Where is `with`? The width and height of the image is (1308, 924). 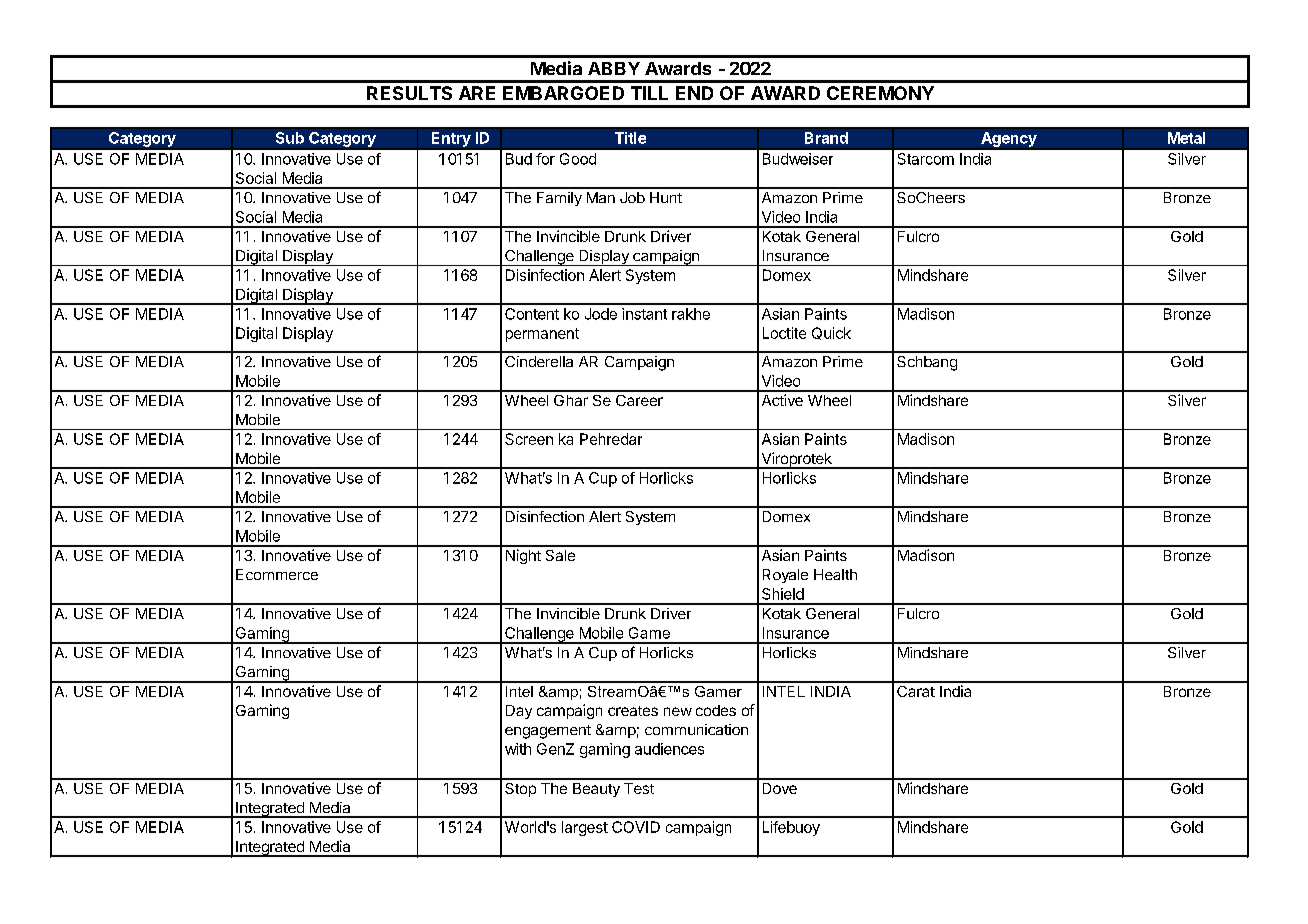 with is located at coordinates (518, 749).
